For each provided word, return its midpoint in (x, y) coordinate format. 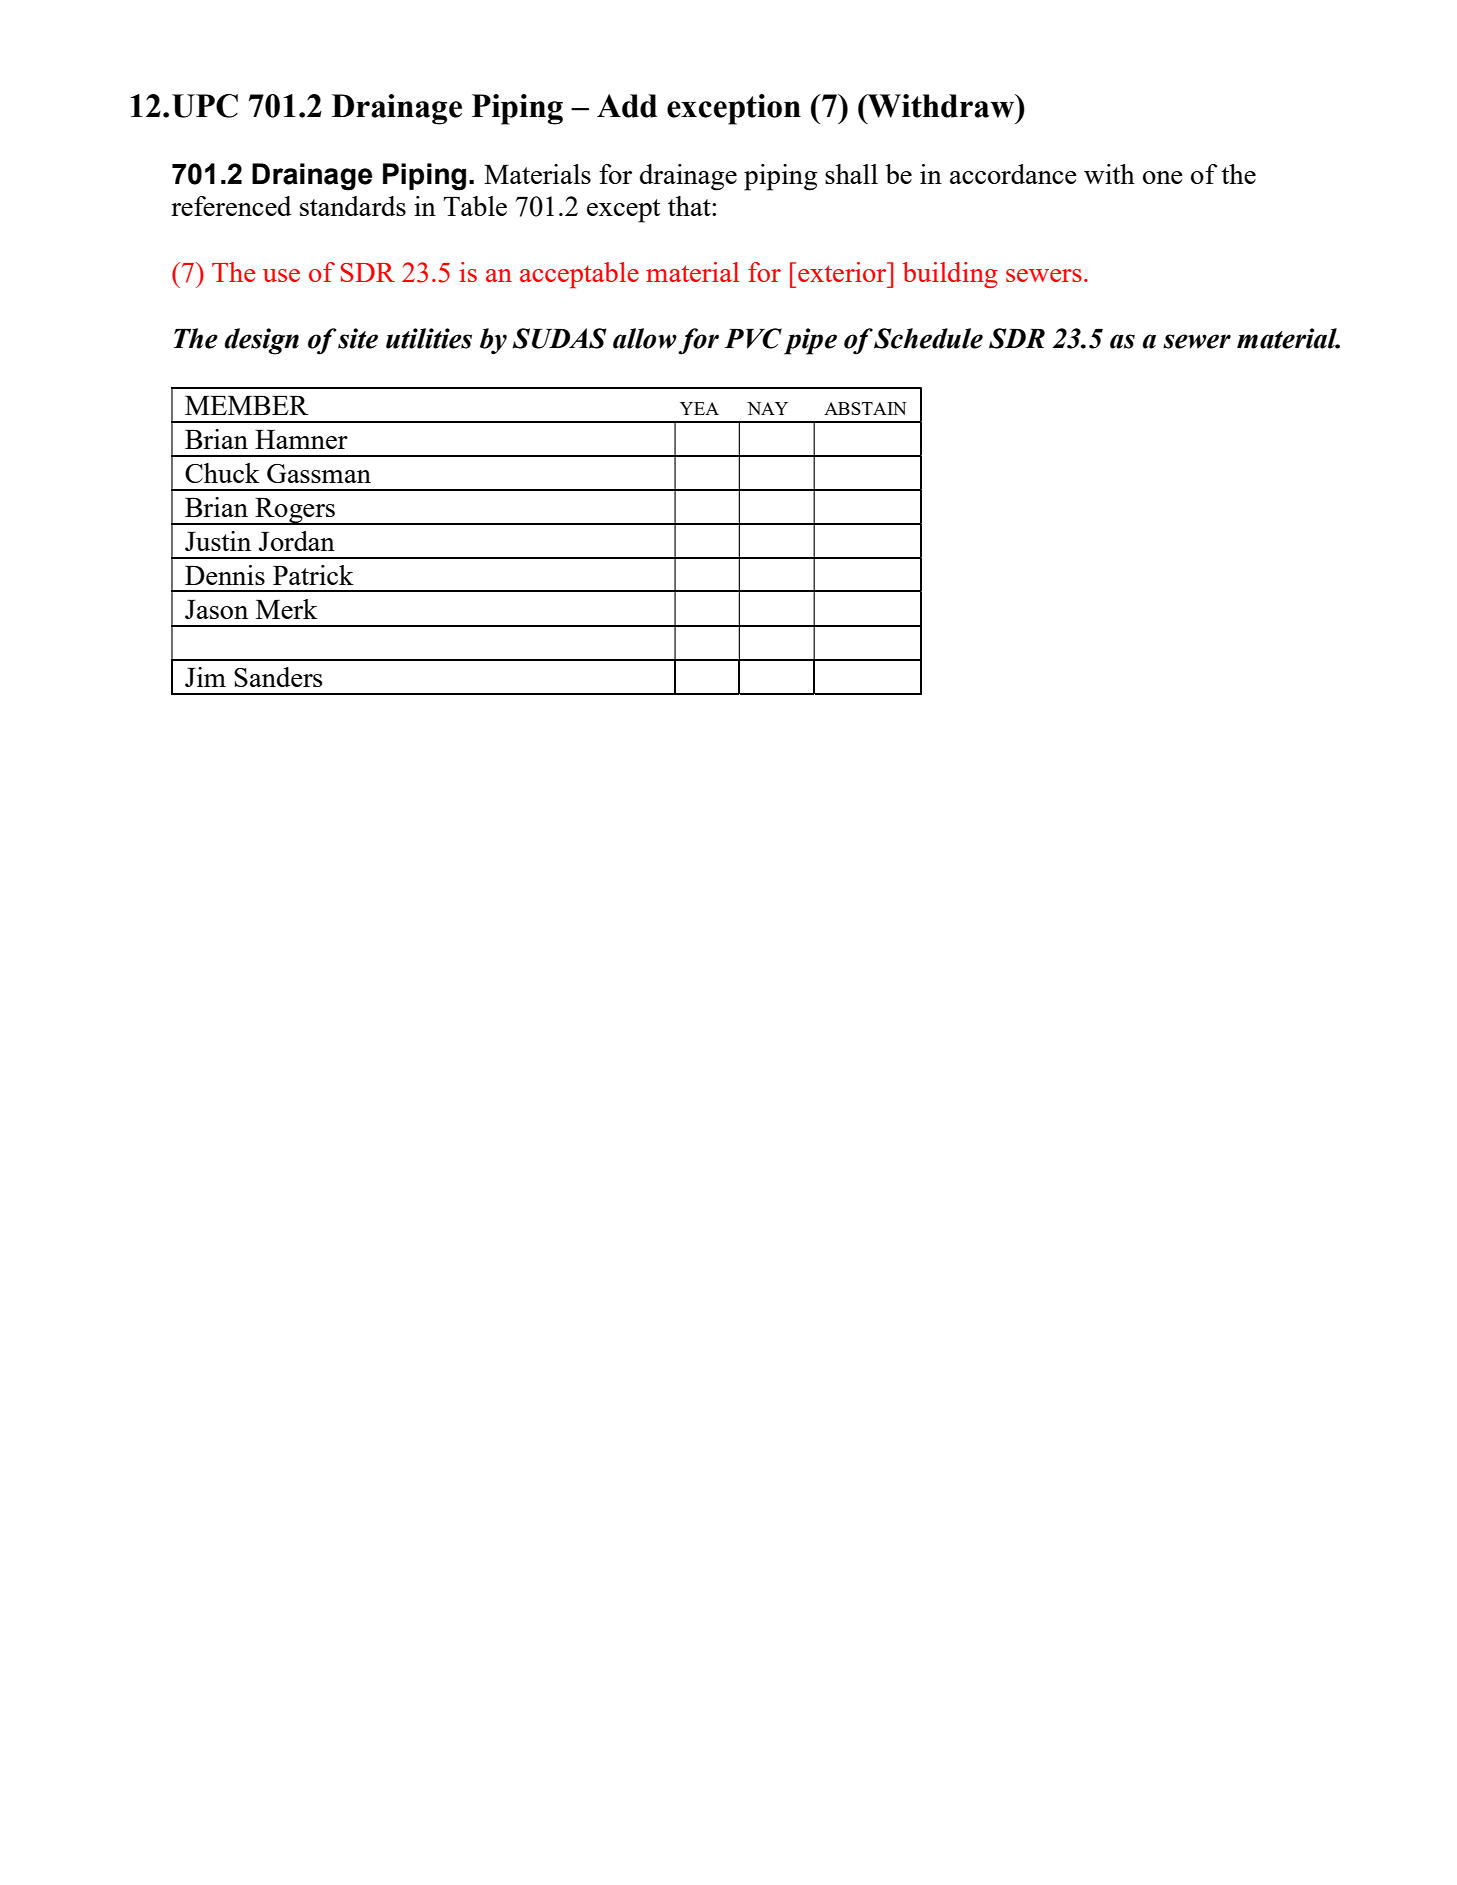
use (281, 275)
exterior (843, 272)
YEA (699, 408)
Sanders (278, 677)
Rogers (295, 511)
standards (353, 206)
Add (627, 106)
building (950, 275)
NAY (767, 408)
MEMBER (247, 405)
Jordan (297, 541)
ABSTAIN (865, 408)
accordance (1013, 174)
